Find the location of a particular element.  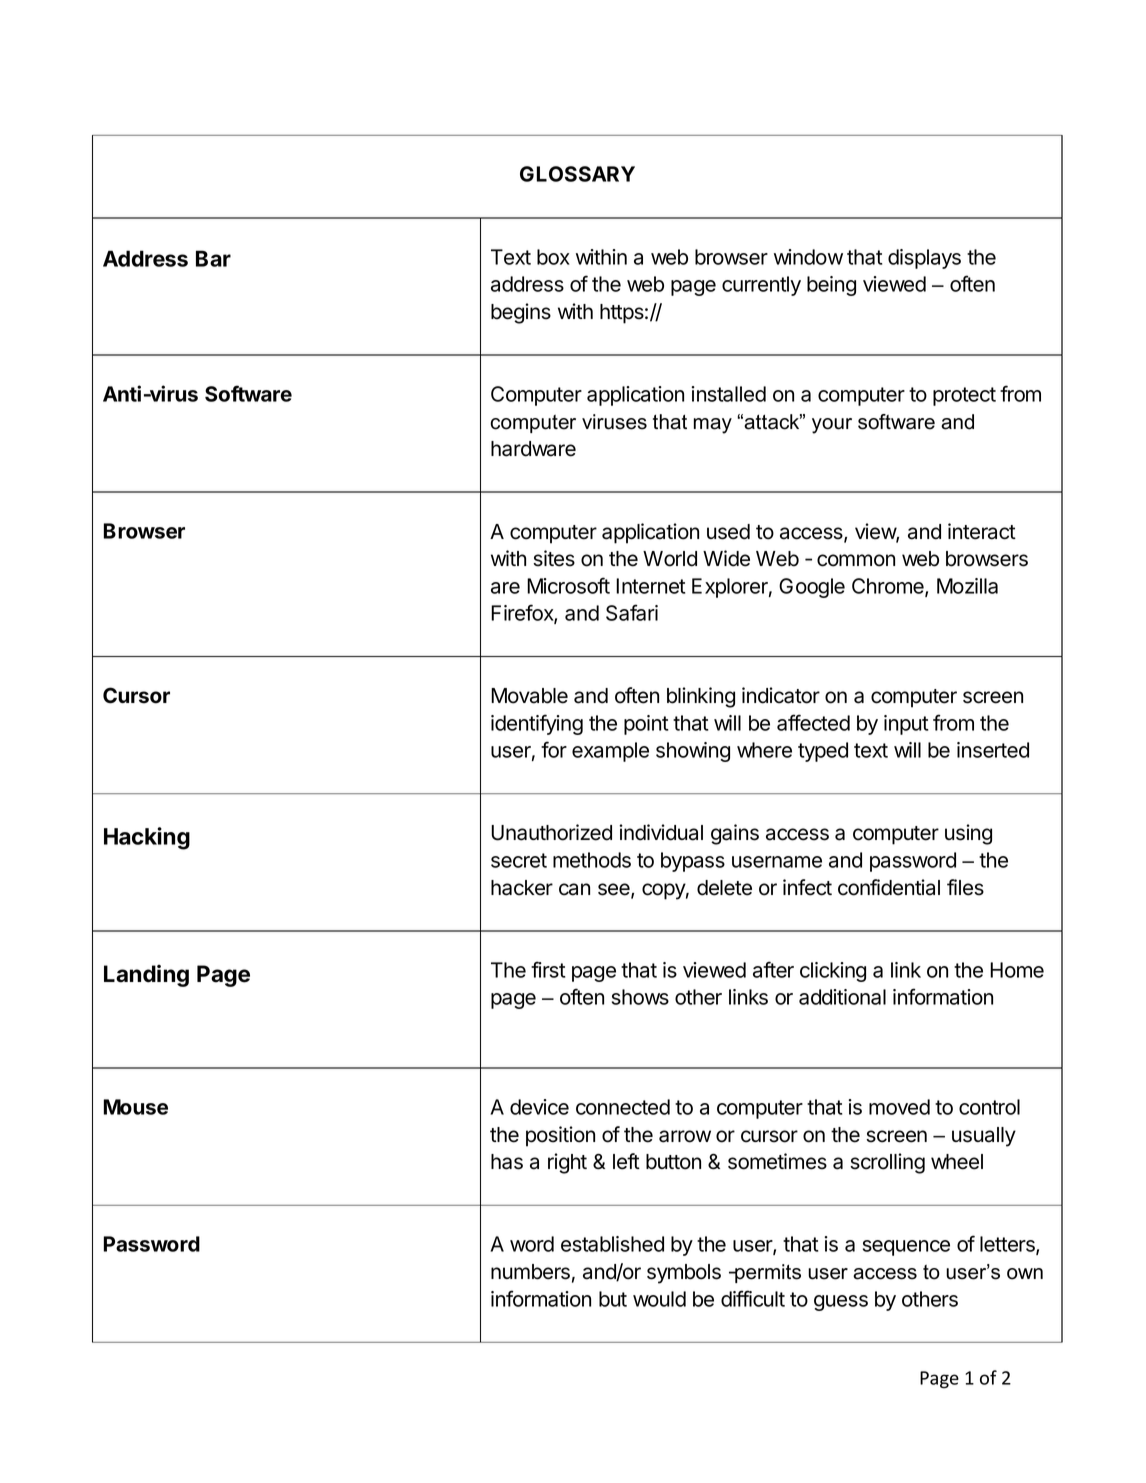

Hacking is located at coordinates (147, 838).
